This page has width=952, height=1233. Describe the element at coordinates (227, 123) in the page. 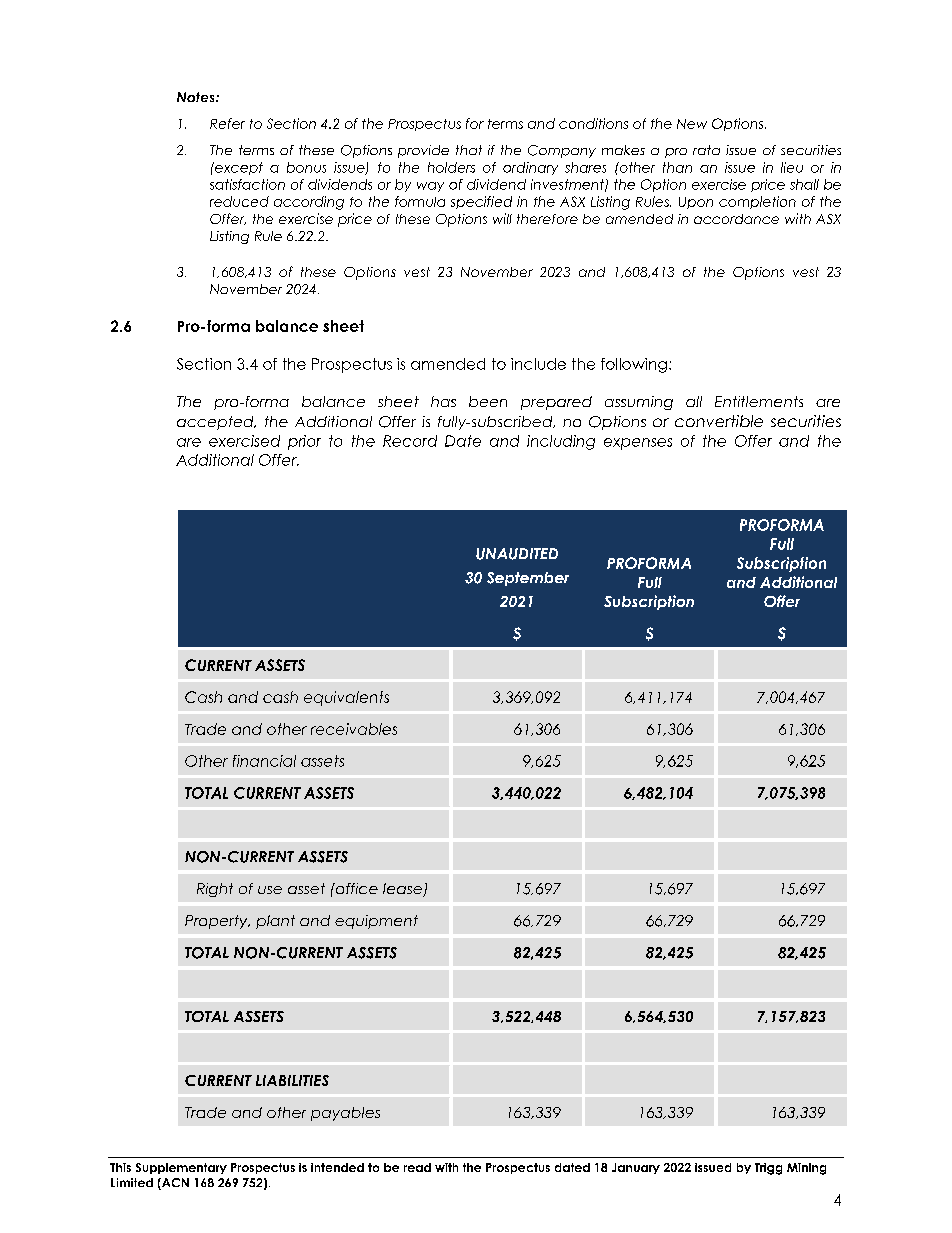

I see `Refer` at that location.
